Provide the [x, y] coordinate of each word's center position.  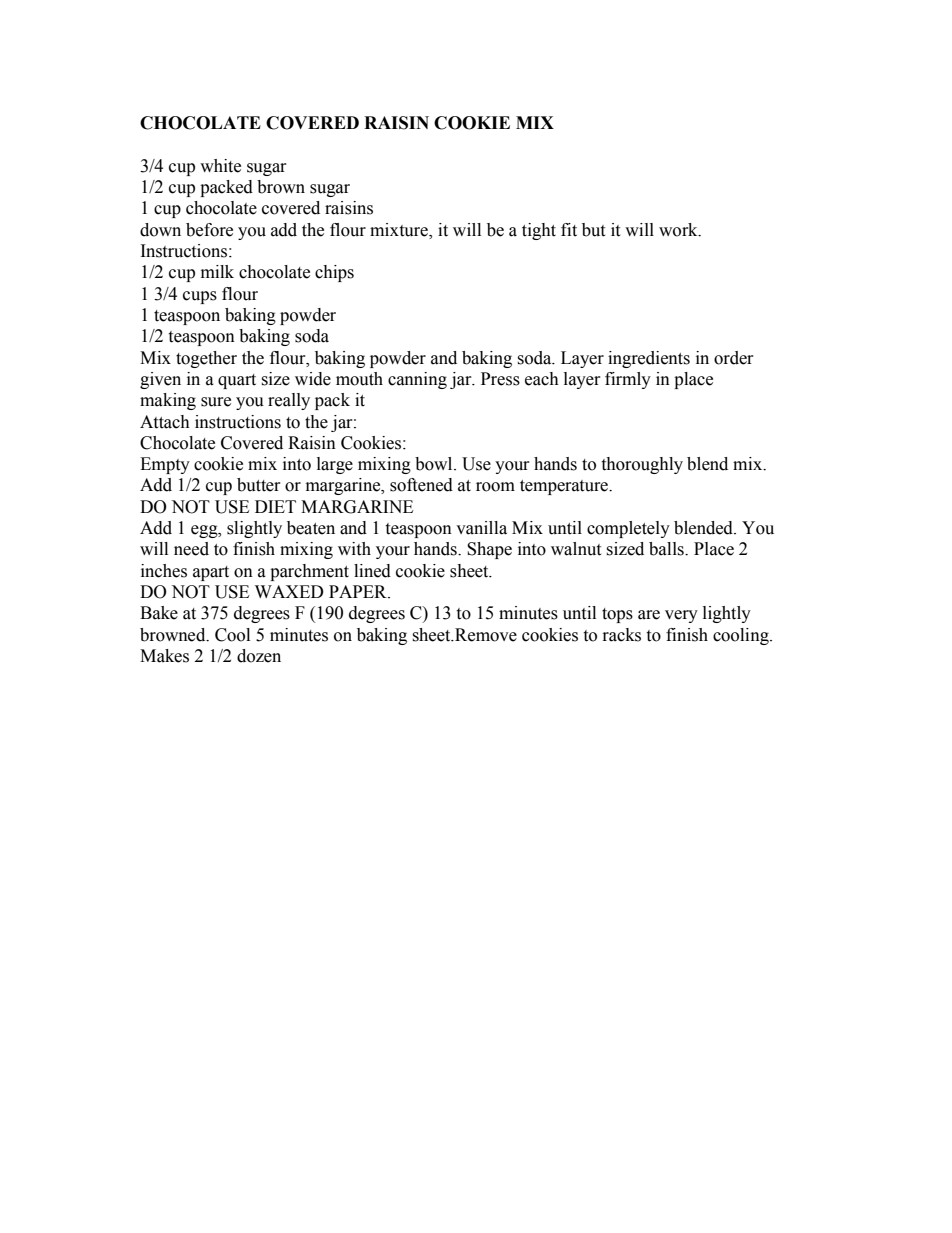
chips [334, 273]
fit [569, 230]
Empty [165, 465]
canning [417, 380]
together [206, 359]
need [191, 549]
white [220, 166]
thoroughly [642, 465]
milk [217, 271]
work [679, 230]
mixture [400, 230]
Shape [489, 550]
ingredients [649, 359]
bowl [435, 464]
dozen [259, 656]
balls [667, 549]
